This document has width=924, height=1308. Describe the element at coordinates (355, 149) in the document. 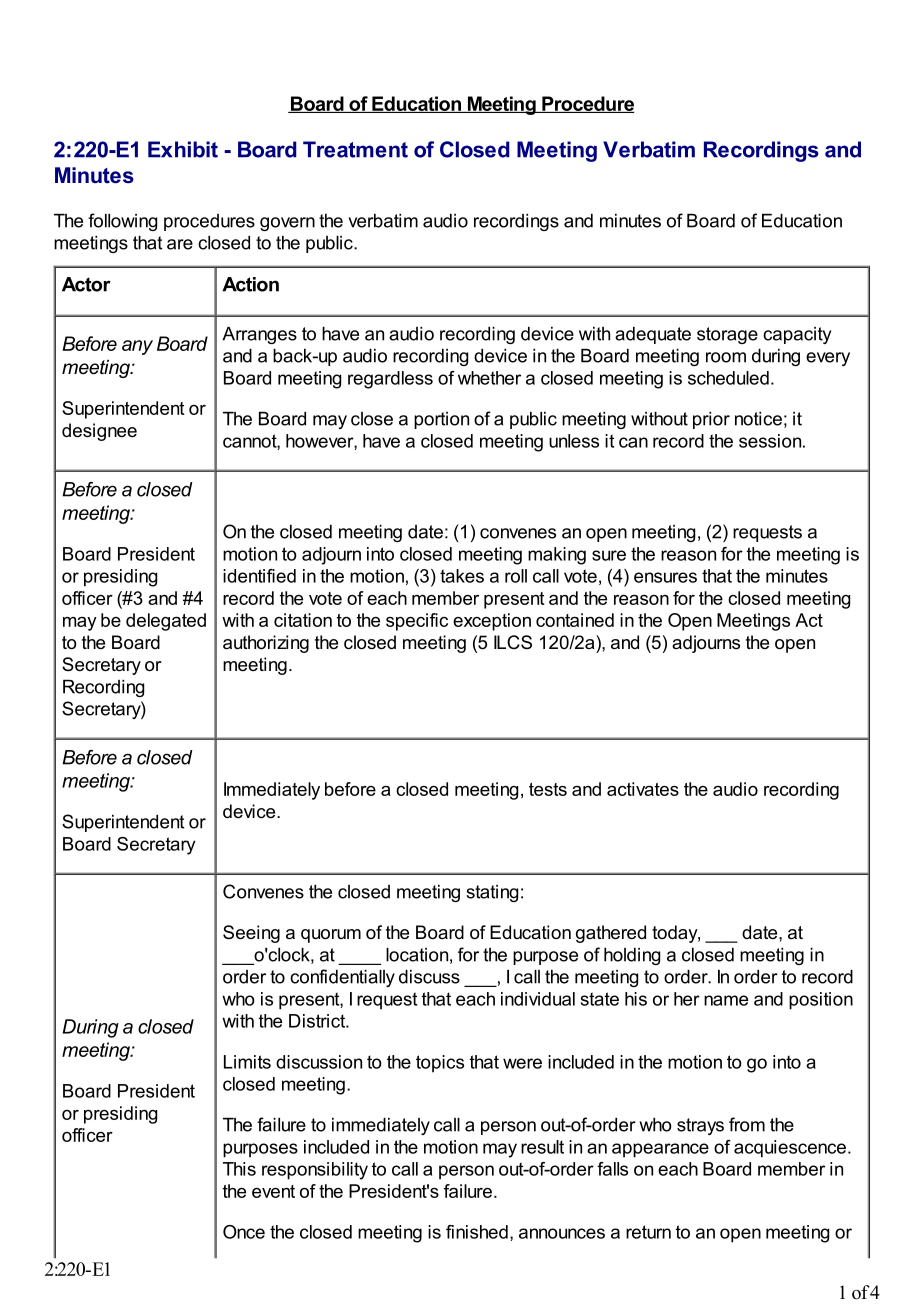

I see `Treatment` at that location.
